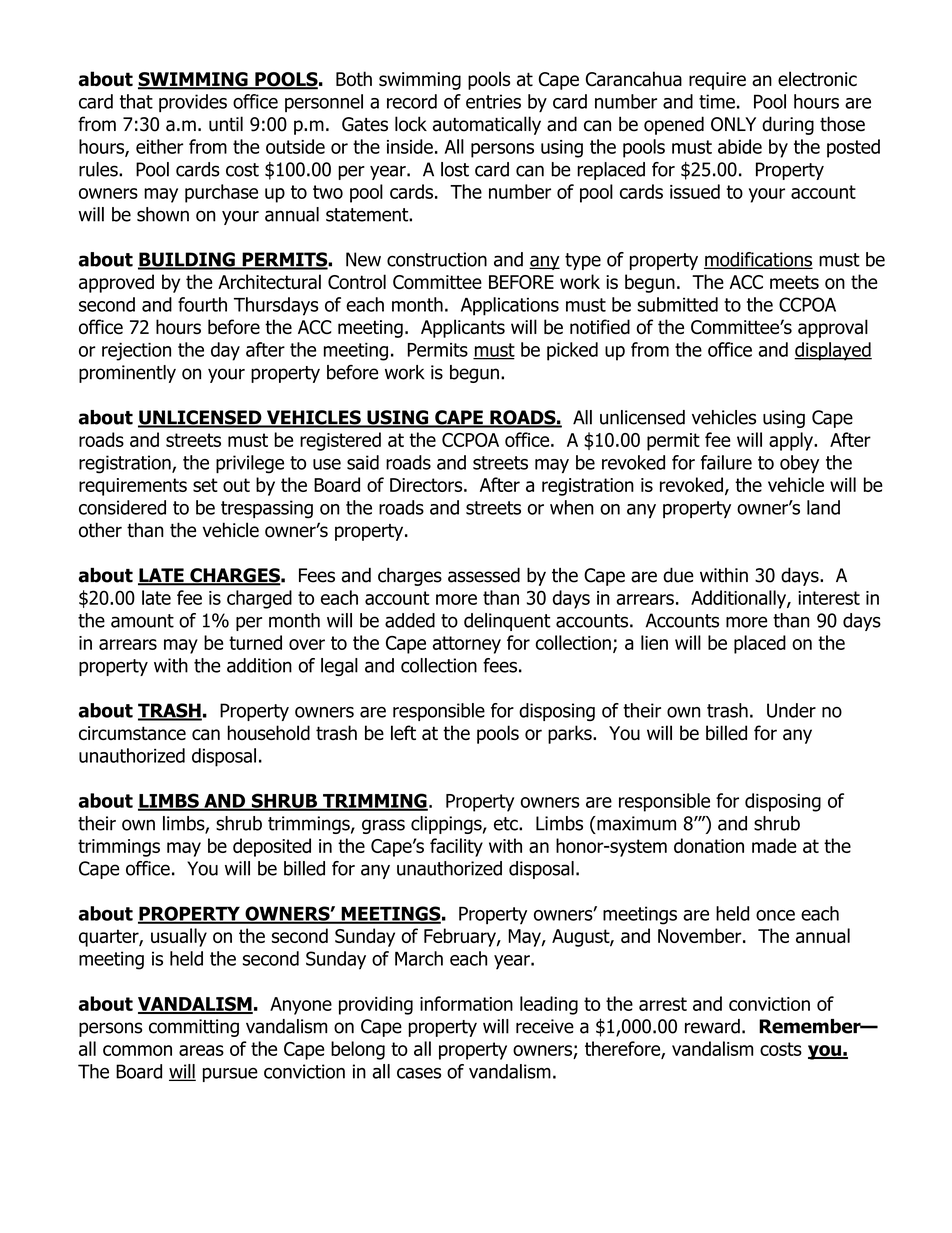 This screenshot has height=1233, width=952. What do you see at coordinates (788, 125) in the screenshot?
I see `during` at bounding box center [788, 125].
